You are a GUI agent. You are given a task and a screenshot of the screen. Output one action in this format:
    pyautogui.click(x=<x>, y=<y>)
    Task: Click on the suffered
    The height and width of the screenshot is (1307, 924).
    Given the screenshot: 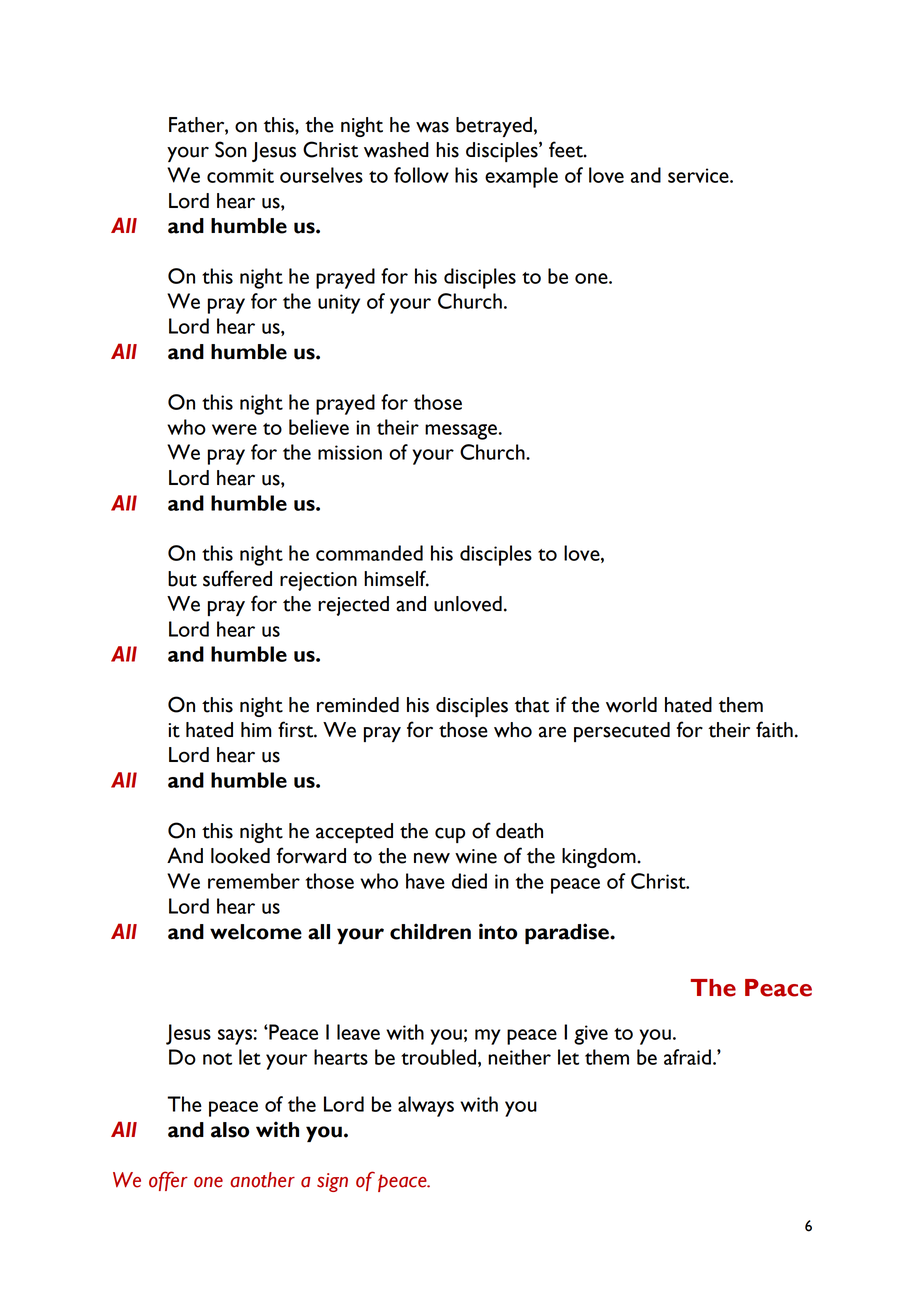 What is the action you would take?
    pyautogui.click(x=237, y=578)
